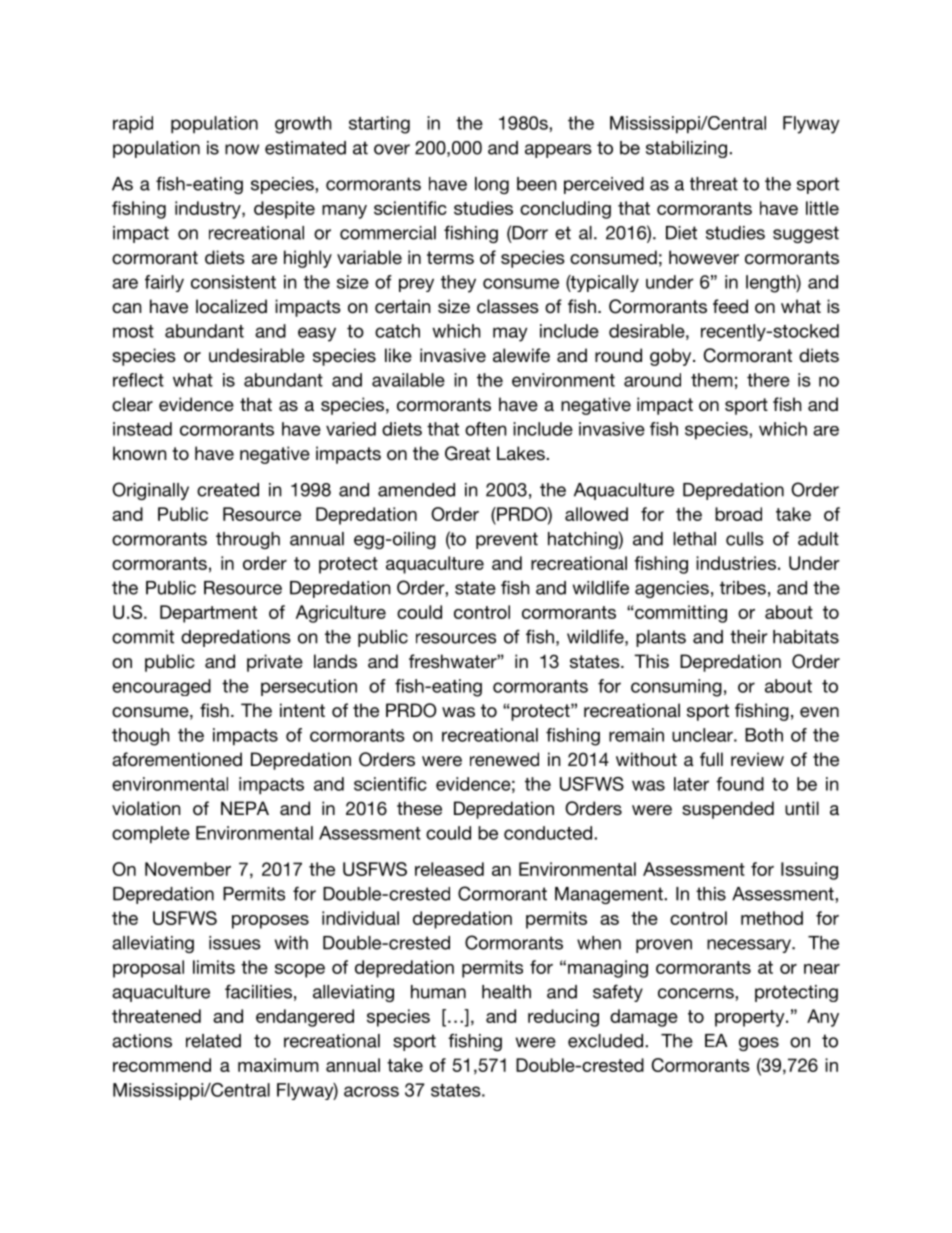 Image resolution: width=952 pixels, height=1233 pixels. Describe the element at coordinates (209, 210) in the document. I see `industry` at that location.
